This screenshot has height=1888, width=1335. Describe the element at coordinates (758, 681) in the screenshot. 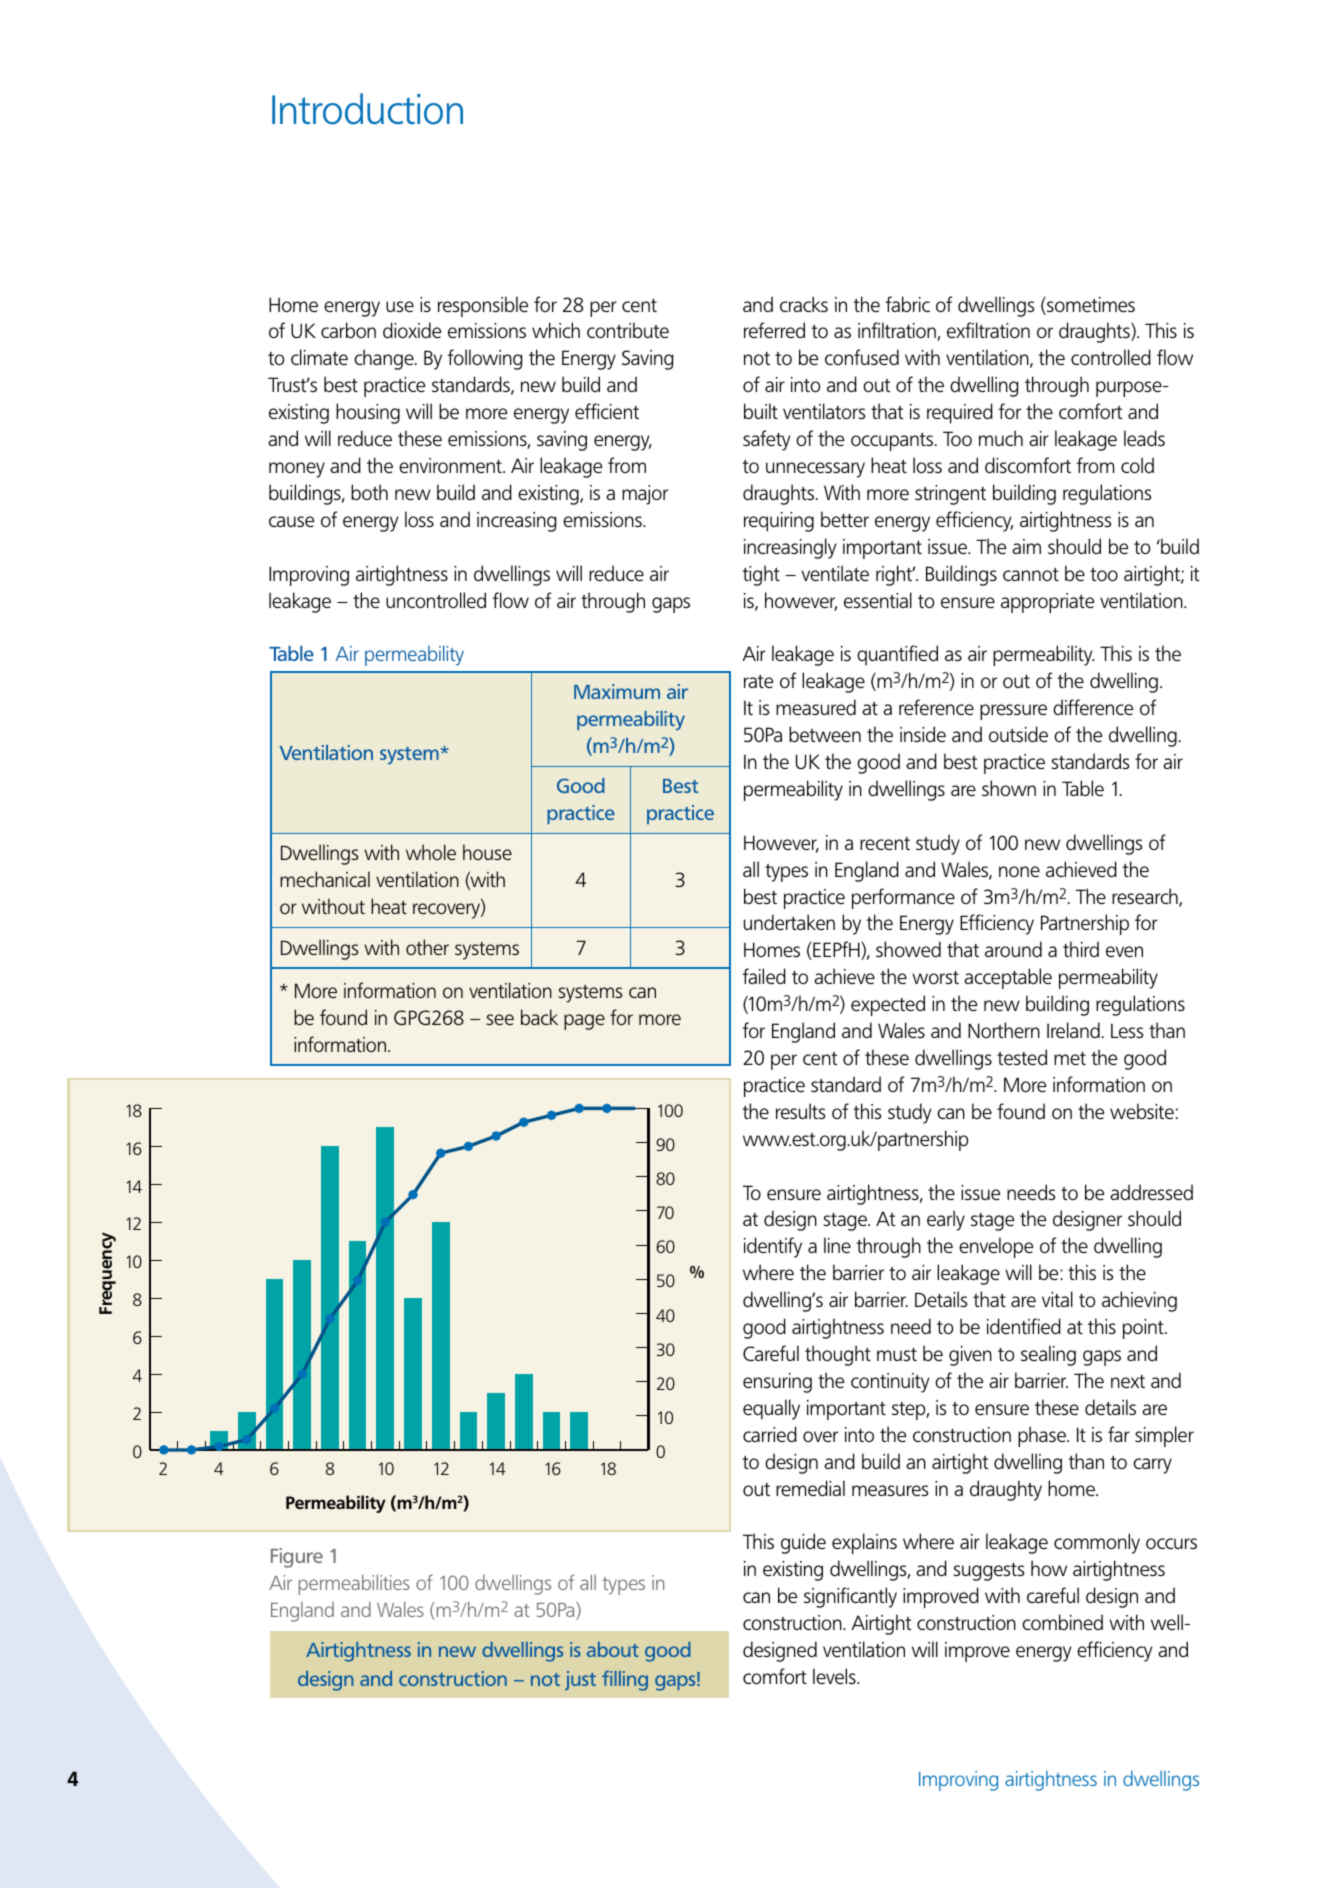

I see `rate` at that location.
